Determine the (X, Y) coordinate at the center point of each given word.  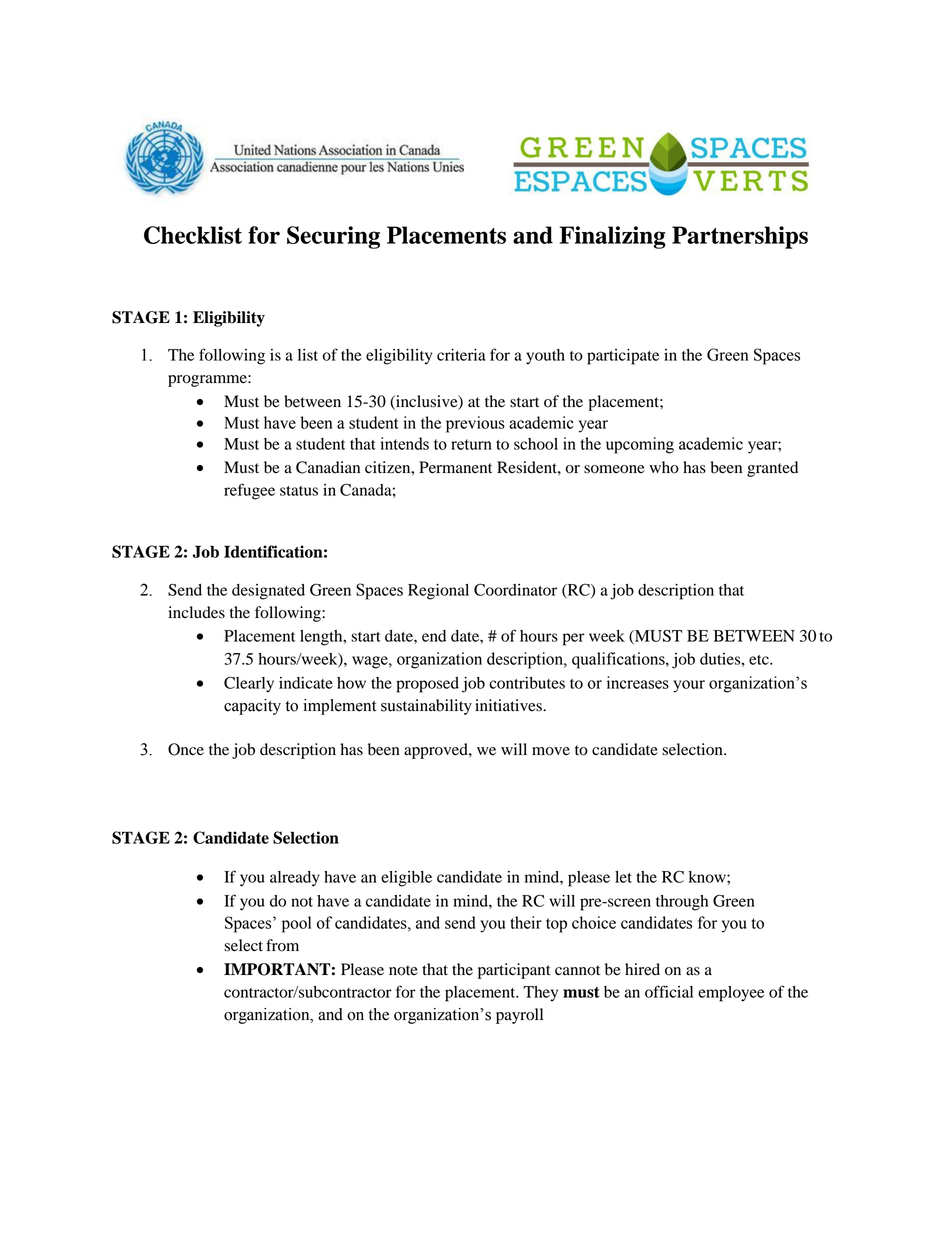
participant (514, 971)
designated (268, 592)
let (623, 877)
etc (760, 660)
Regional (438, 592)
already (295, 879)
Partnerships (740, 237)
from (282, 945)
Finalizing (613, 237)
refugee (249, 491)
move (551, 751)
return (471, 444)
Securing (333, 237)
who (664, 467)
